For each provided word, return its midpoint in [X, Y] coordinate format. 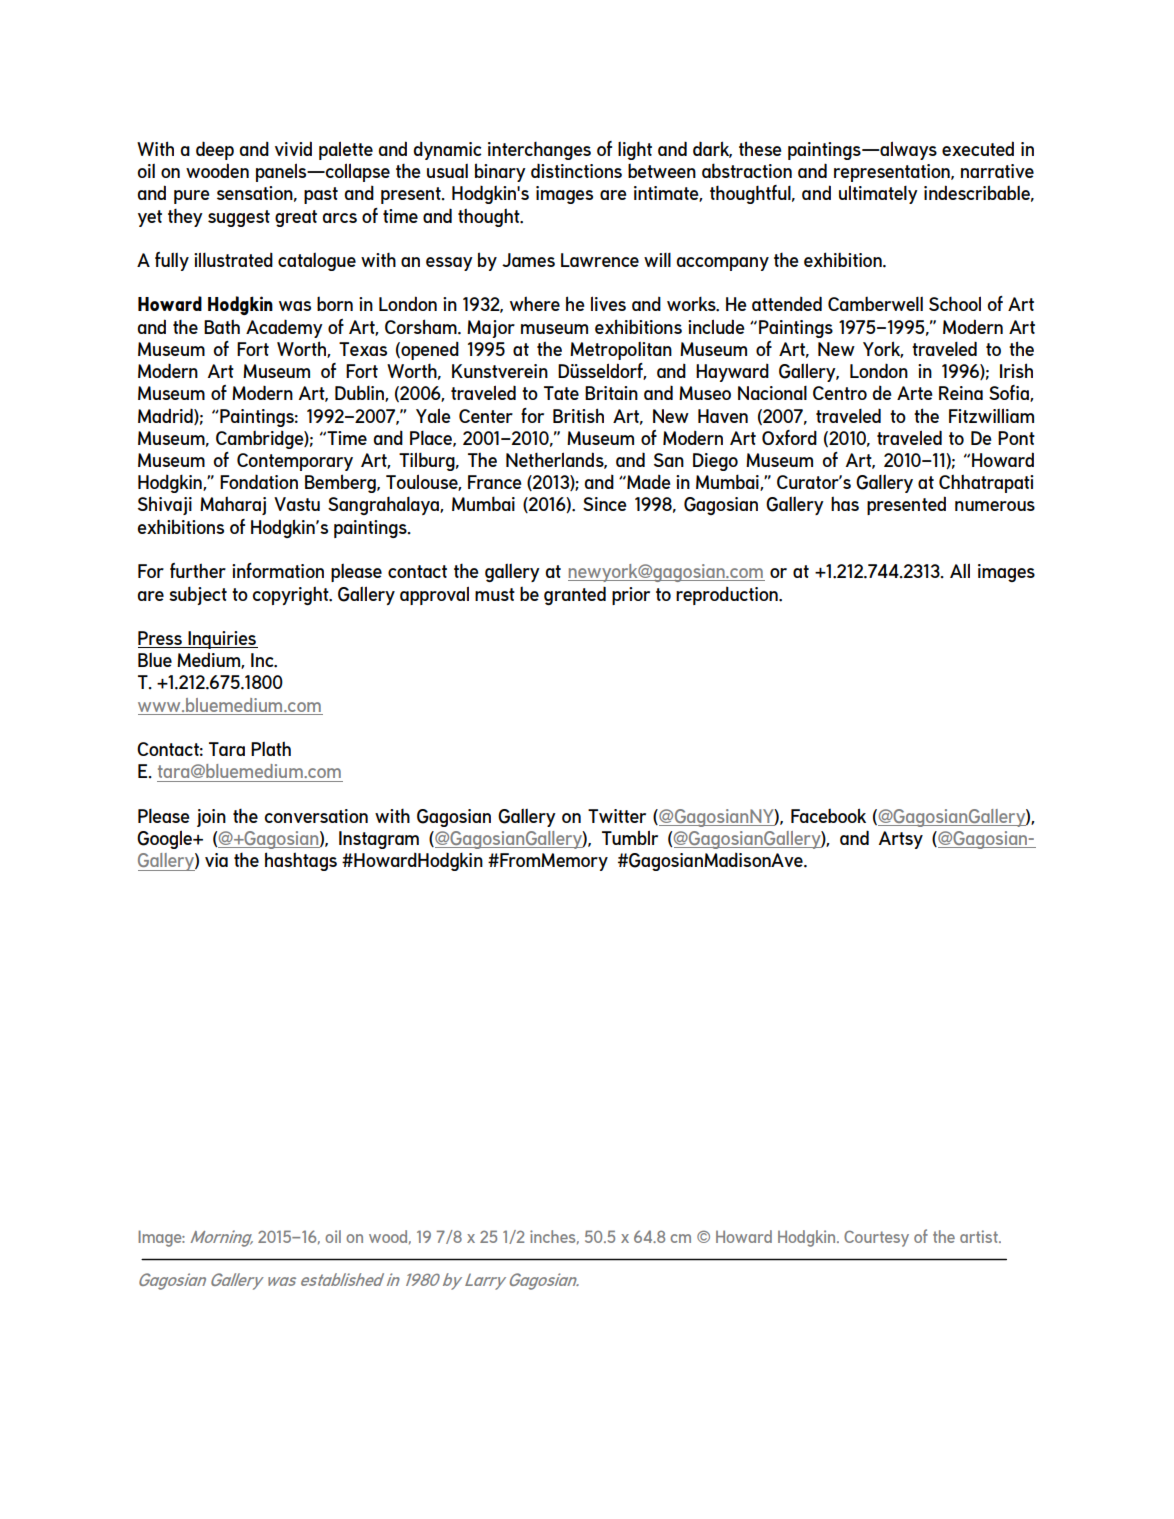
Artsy [901, 840]
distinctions [576, 170]
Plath [271, 748]
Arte [915, 393]
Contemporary [295, 462]
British [578, 415]
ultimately [878, 194]
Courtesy [876, 1238]
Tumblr [630, 837]
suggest [239, 218]
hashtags [301, 861]
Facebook [828, 815]
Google [166, 839]
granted [575, 595]
